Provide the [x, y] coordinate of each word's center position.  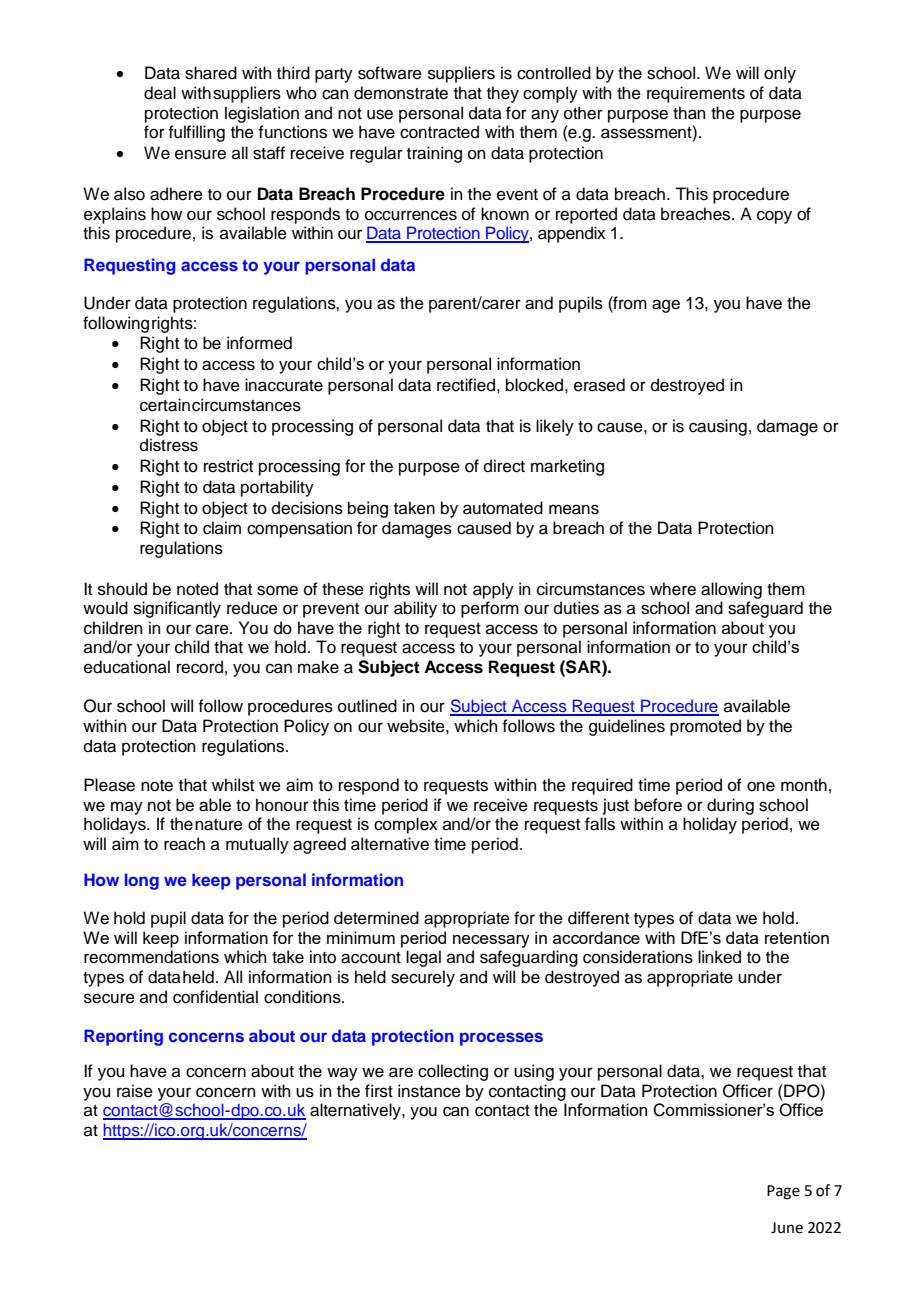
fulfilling [196, 133]
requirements [696, 94]
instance [429, 1091]
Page [783, 1192]
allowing [731, 590]
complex [406, 825]
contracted [439, 132]
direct [504, 466]
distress [169, 445]
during [730, 806]
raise [135, 1091]
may [127, 808]
